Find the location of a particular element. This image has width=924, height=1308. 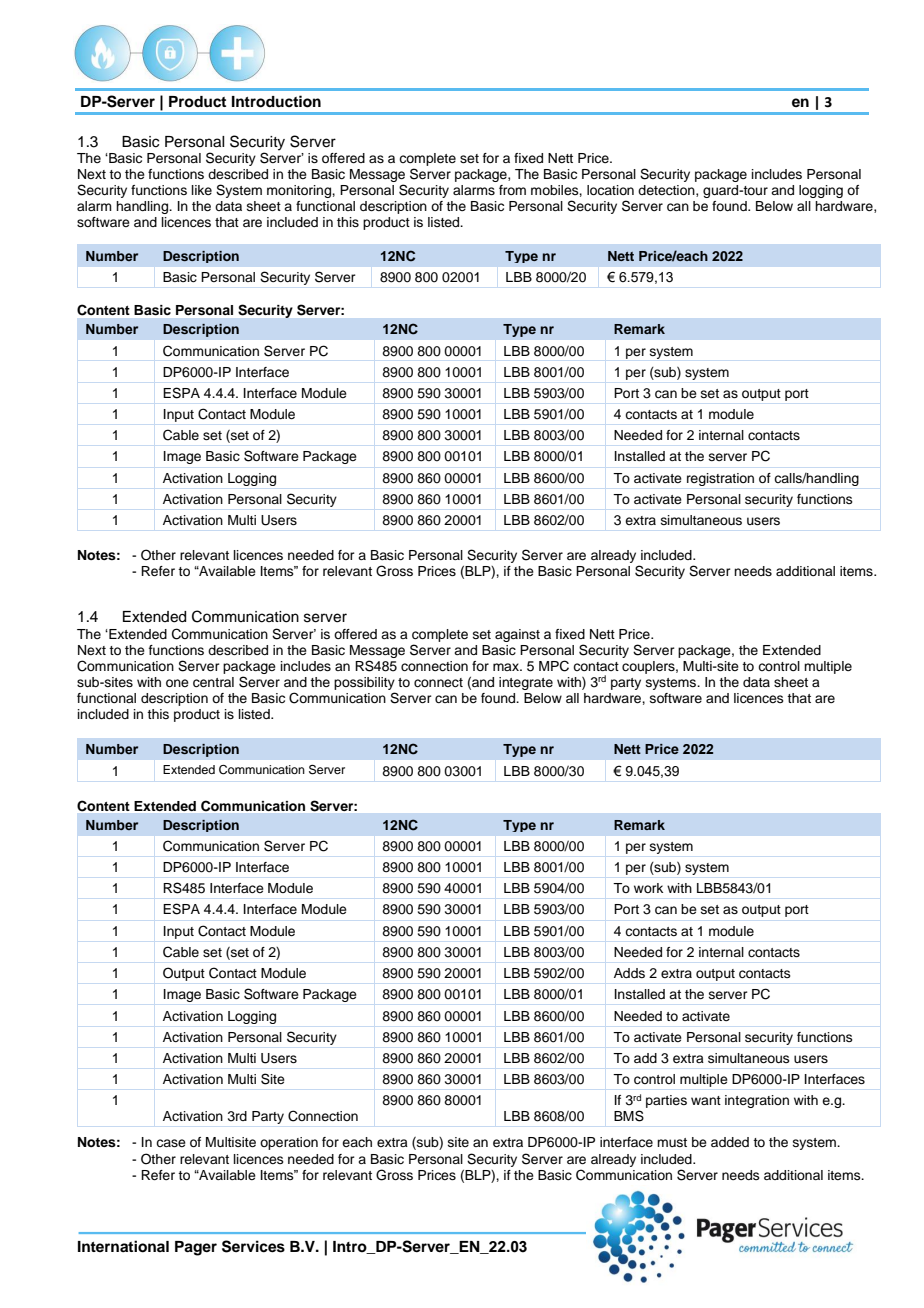

one is located at coordinates (177, 683).
